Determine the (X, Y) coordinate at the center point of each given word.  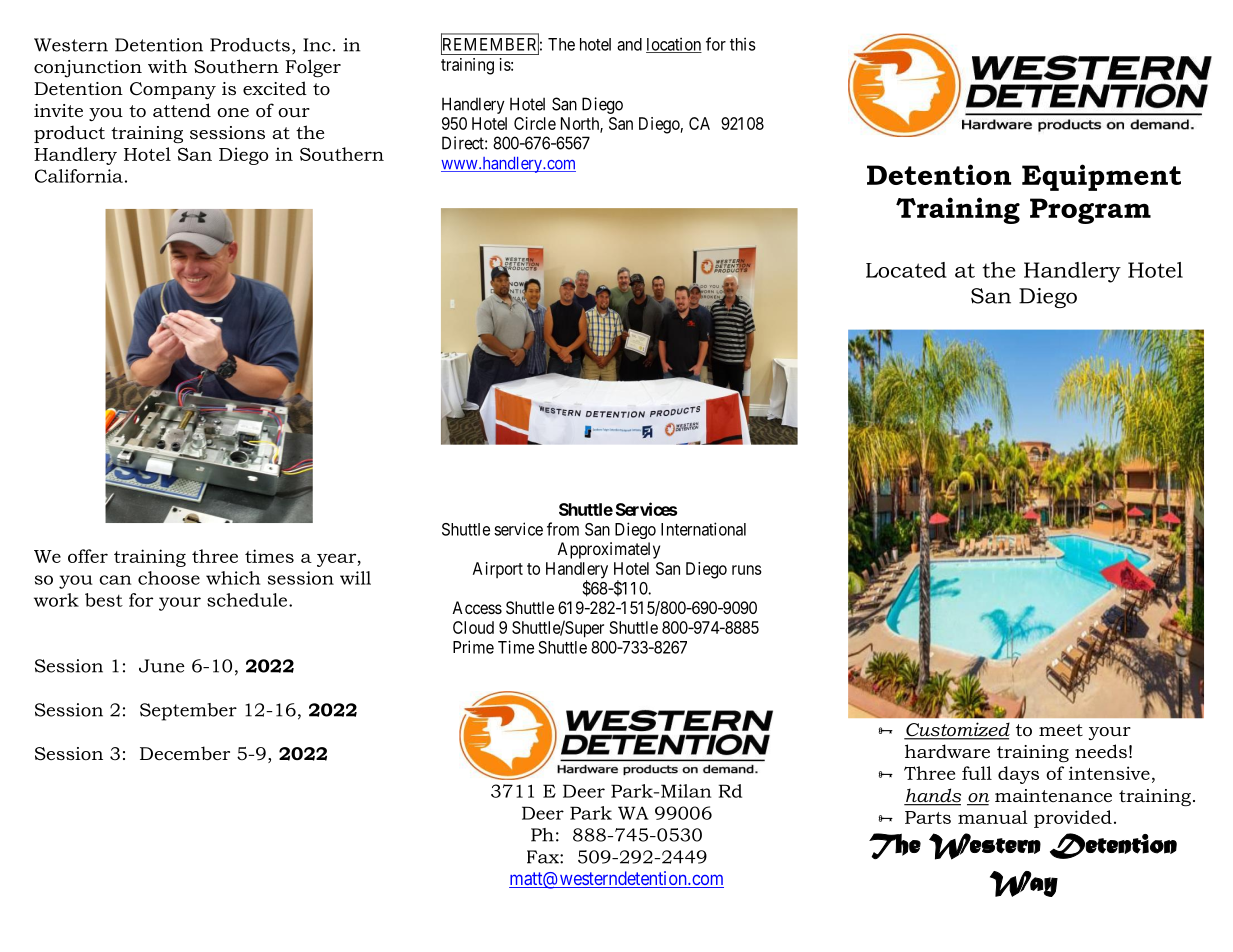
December (185, 753)
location (674, 45)
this (743, 44)
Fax (544, 857)
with (167, 66)
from (563, 529)
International (703, 529)
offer (88, 556)
